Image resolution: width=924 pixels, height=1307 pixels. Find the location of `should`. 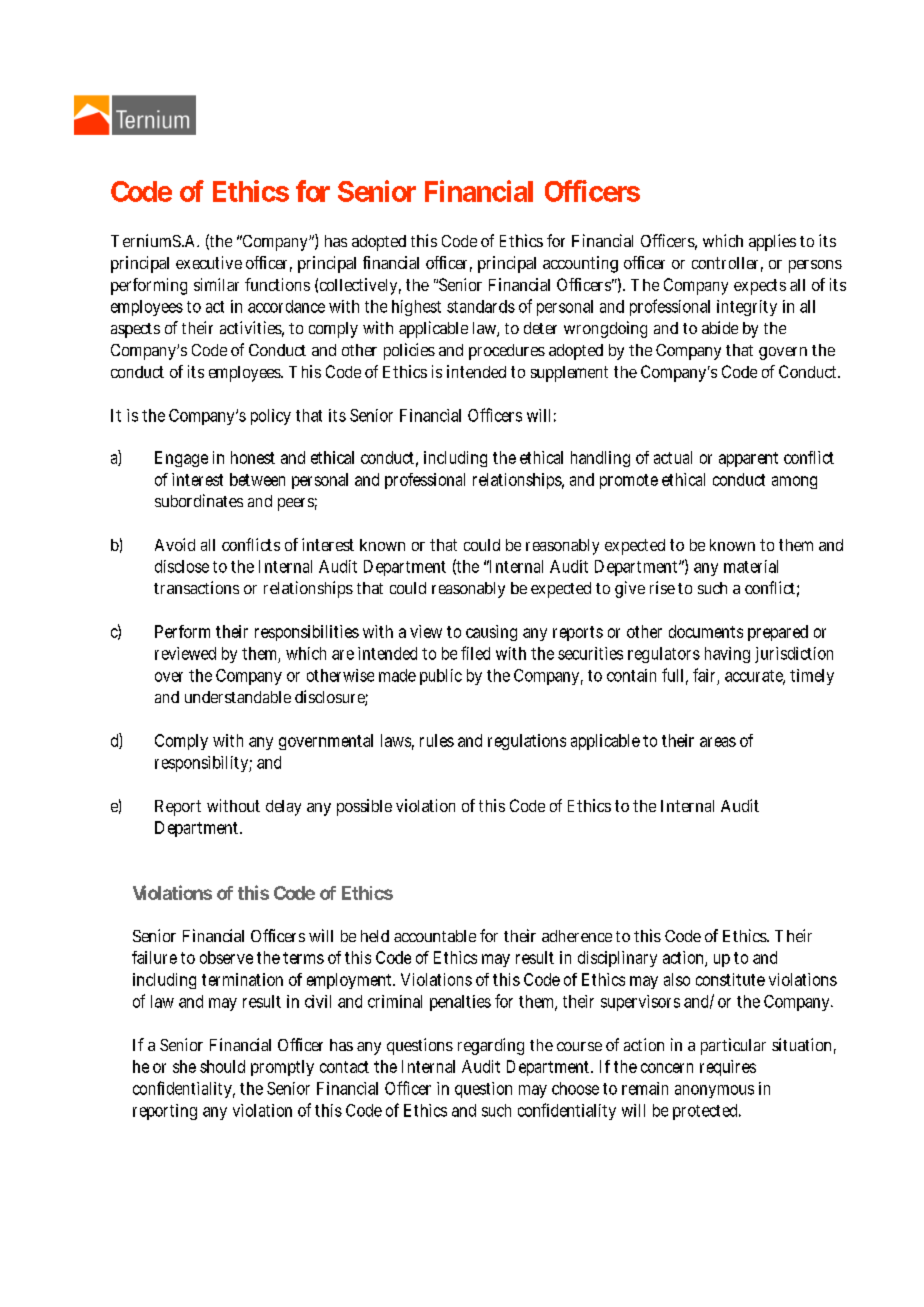

should is located at coordinates (222, 1066).
